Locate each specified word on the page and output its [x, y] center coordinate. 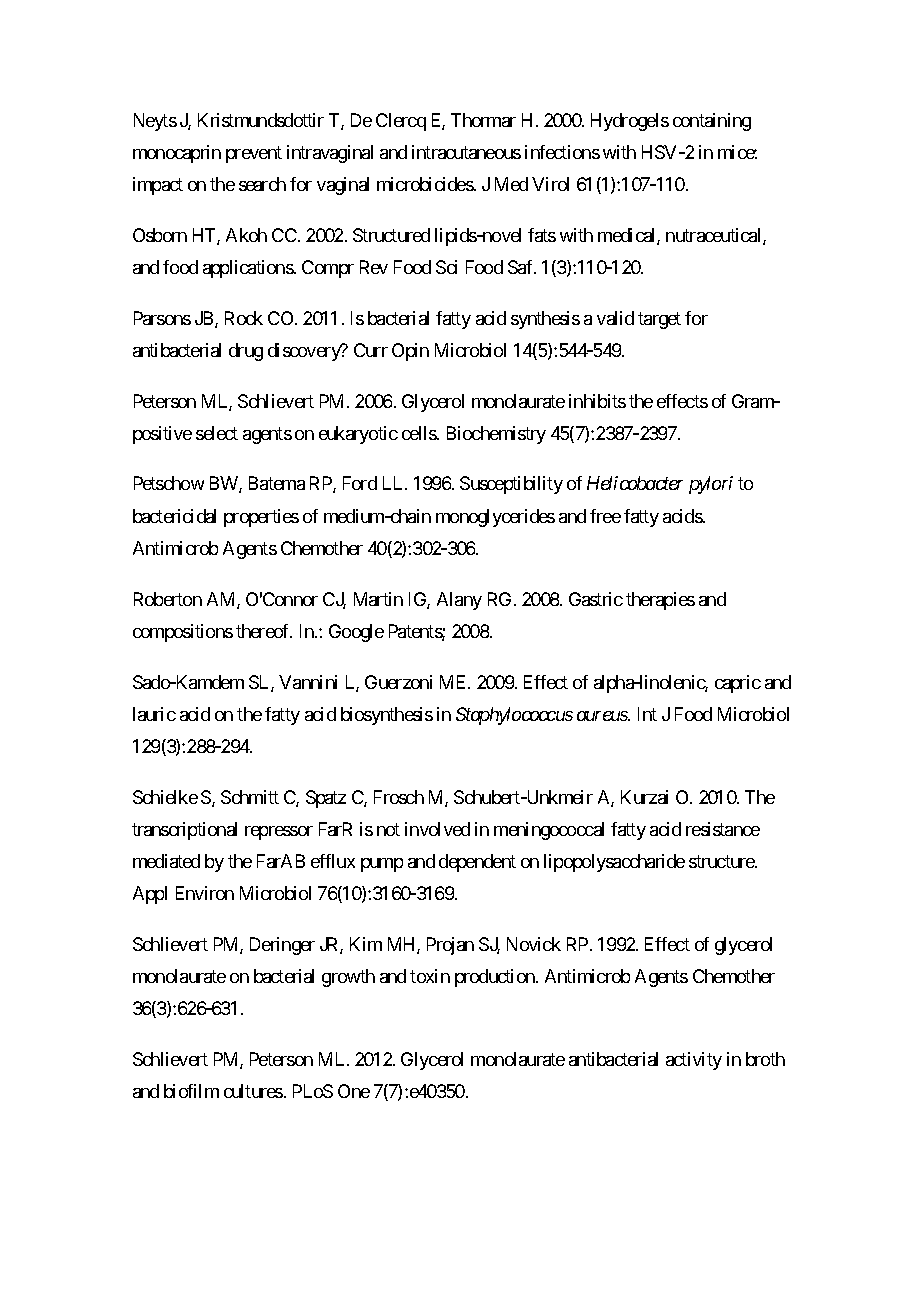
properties [261, 518]
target [659, 320]
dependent [477, 863]
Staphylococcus [514, 716]
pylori [711, 485]
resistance [723, 829]
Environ [205, 893]
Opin [410, 352]
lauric [154, 714]
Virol [550, 184]
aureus [603, 716]
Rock [244, 318]
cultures [253, 1091]
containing [712, 122]
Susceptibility [511, 485]
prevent [254, 154]
